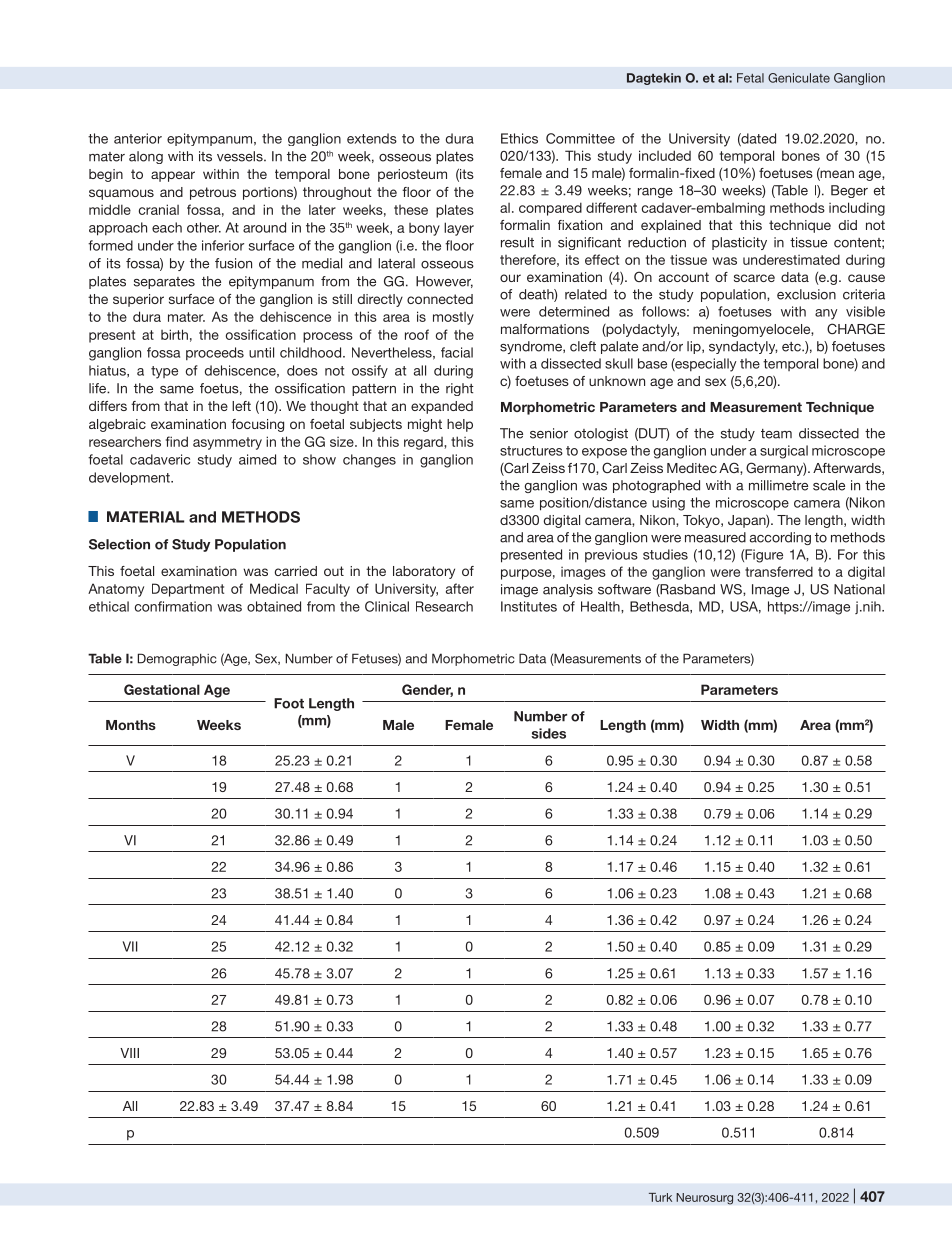  Describe the element at coordinates (138, 138) in the document. I see `anterior` at that location.
